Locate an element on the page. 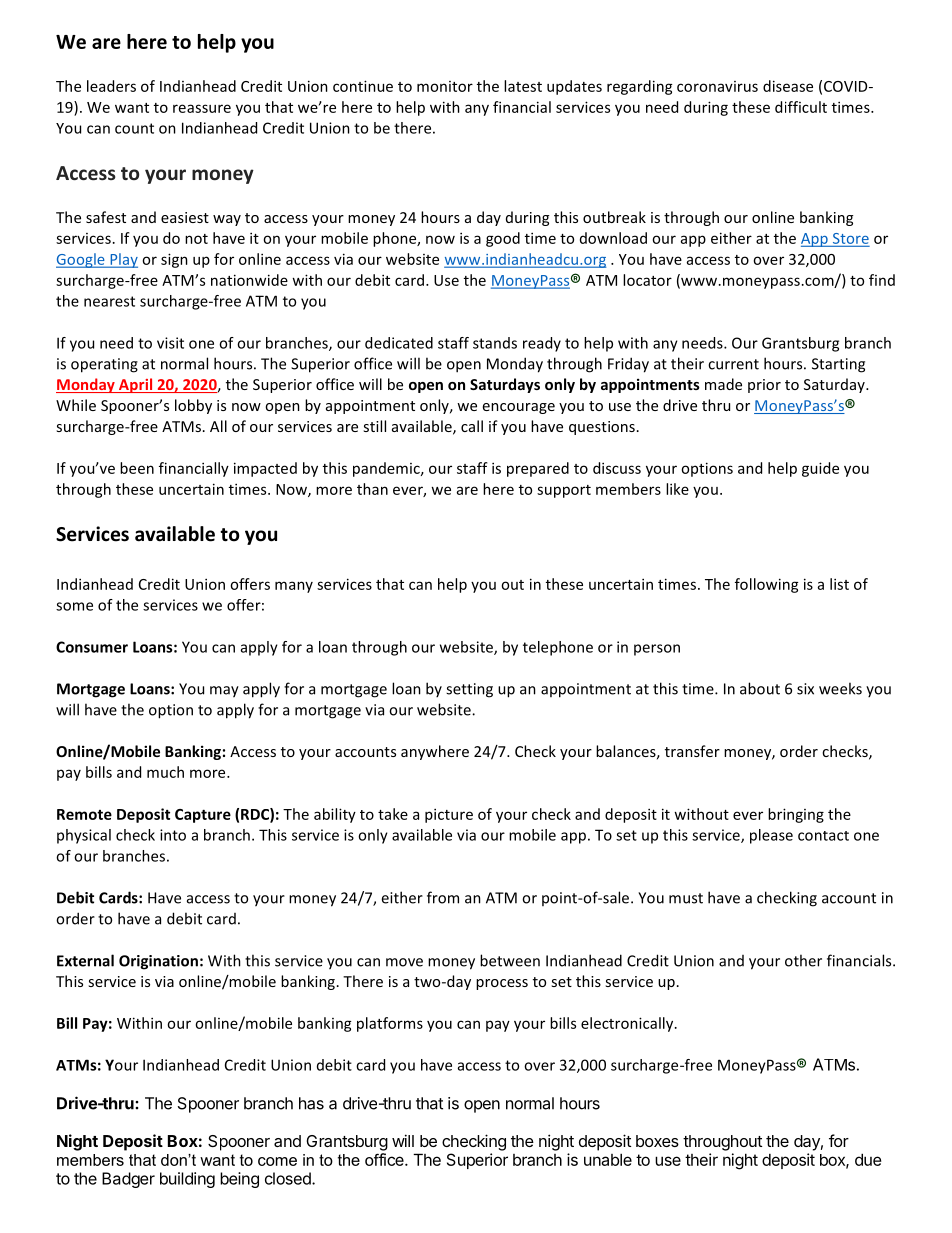 The height and width of the page is (1233, 952). monitor is located at coordinates (445, 86).
